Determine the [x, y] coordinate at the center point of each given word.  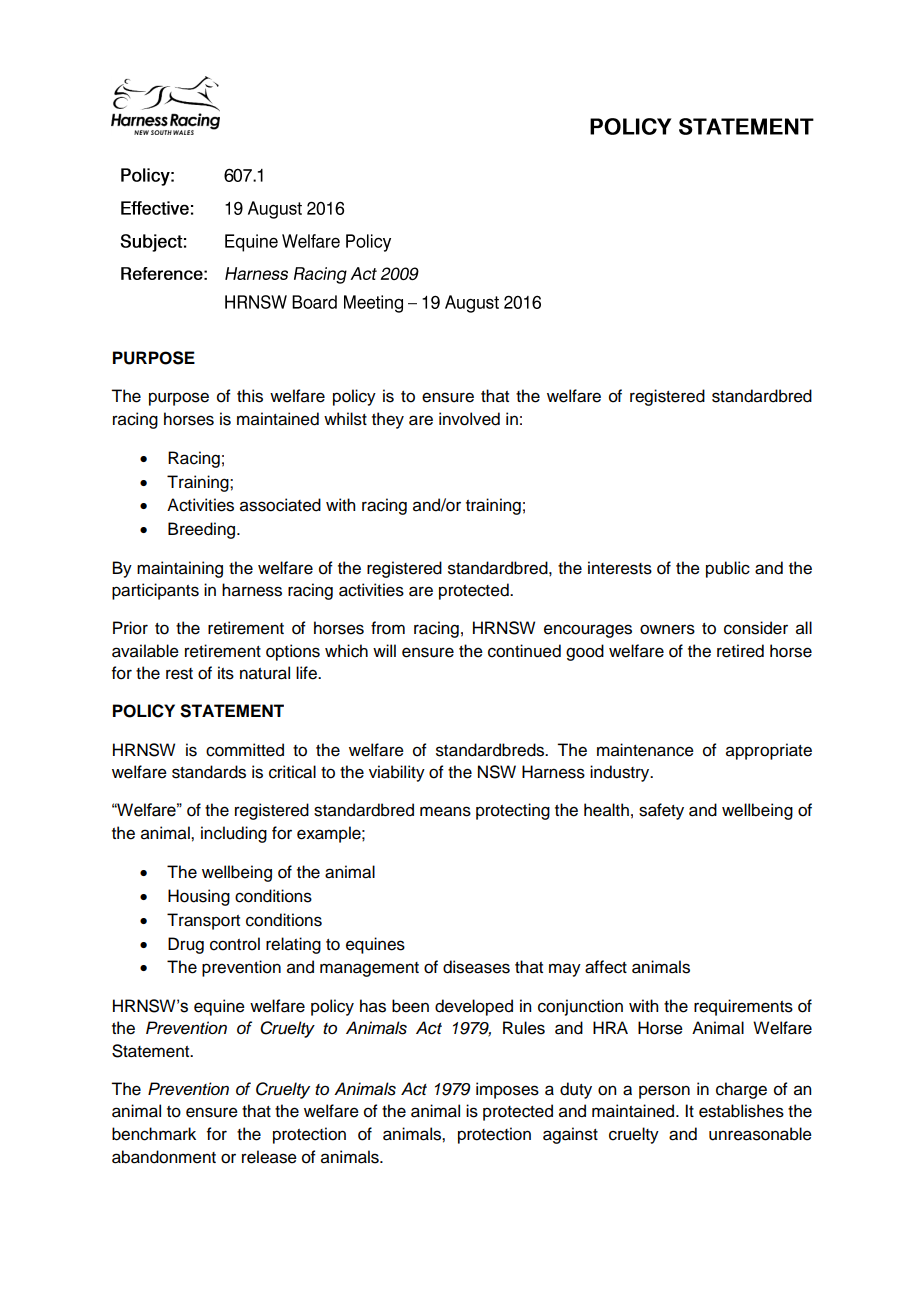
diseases [476, 967]
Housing [199, 897]
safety [661, 811]
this [250, 396]
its [226, 673]
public [728, 569]
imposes [507, 1090]
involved [469, 419]
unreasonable [760, 1134]
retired [740, 651]
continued [524, 651]
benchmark [154, 1134]
